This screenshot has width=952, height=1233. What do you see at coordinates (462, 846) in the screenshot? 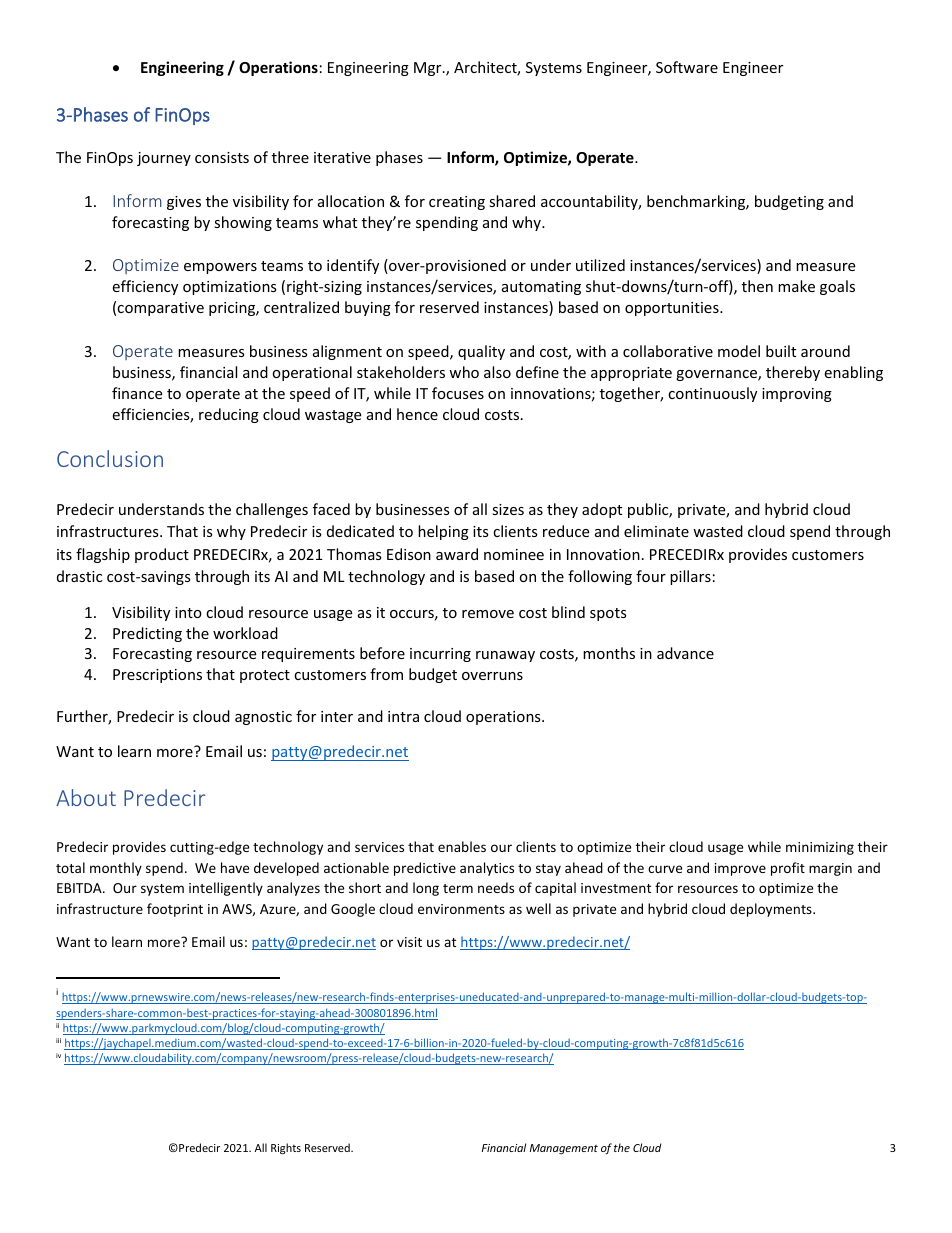
I see `enables` at bounding box center [462, 846].
